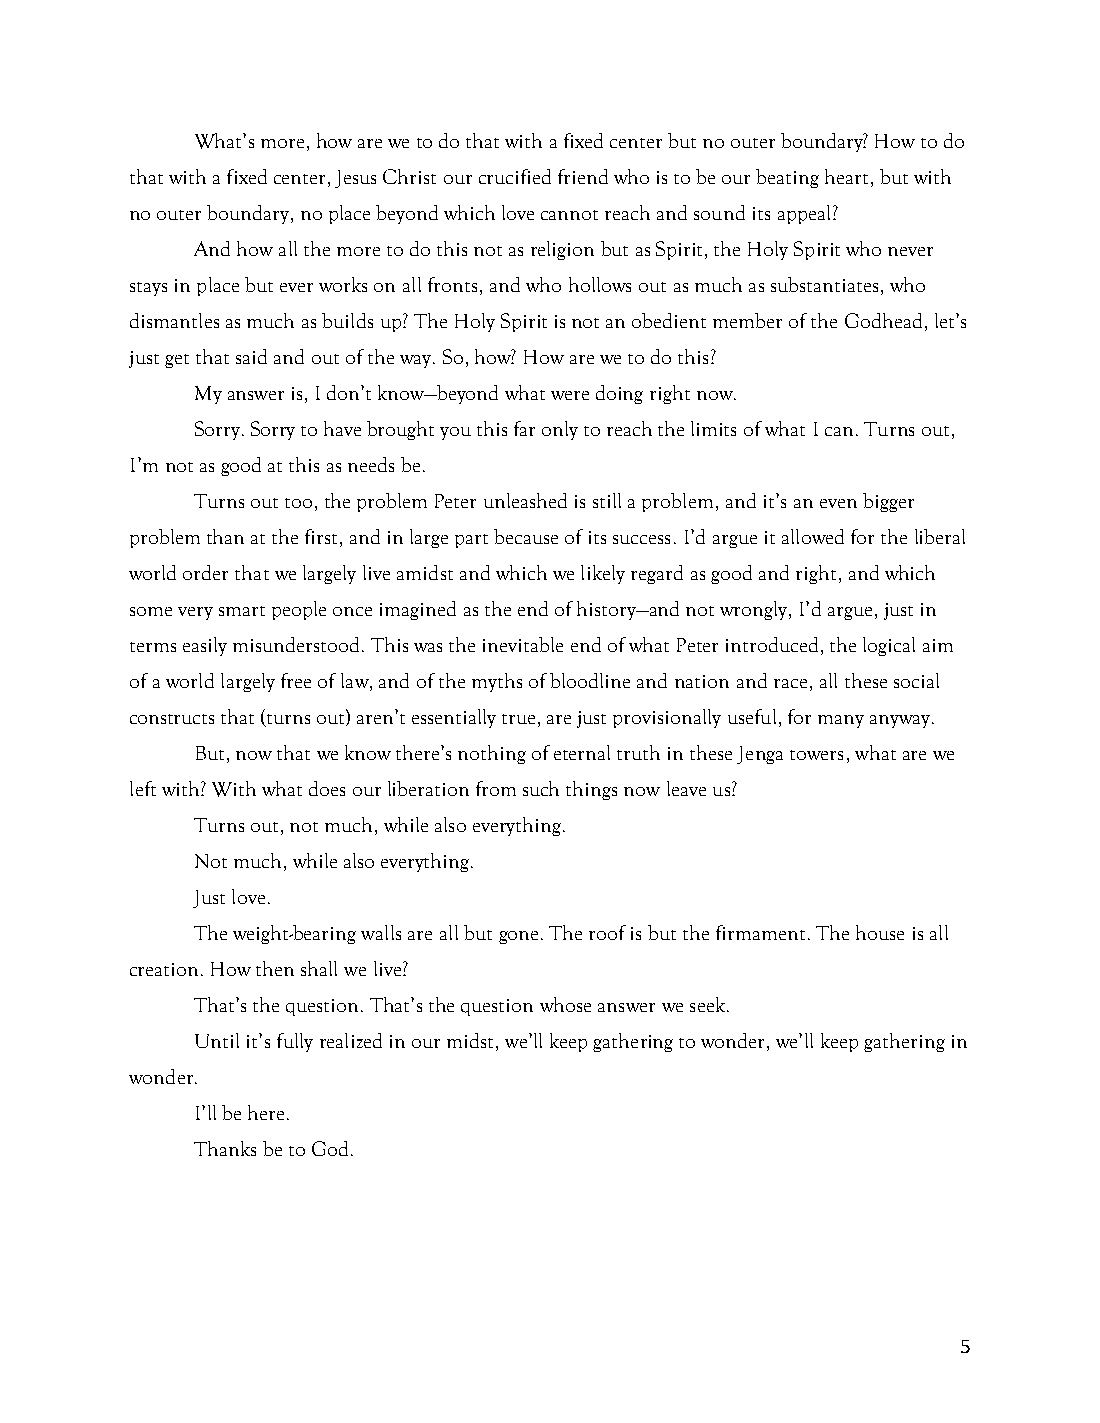  Describe the element at coordinates (569, 215) in the screenshot. I see `cannot` at that location.
